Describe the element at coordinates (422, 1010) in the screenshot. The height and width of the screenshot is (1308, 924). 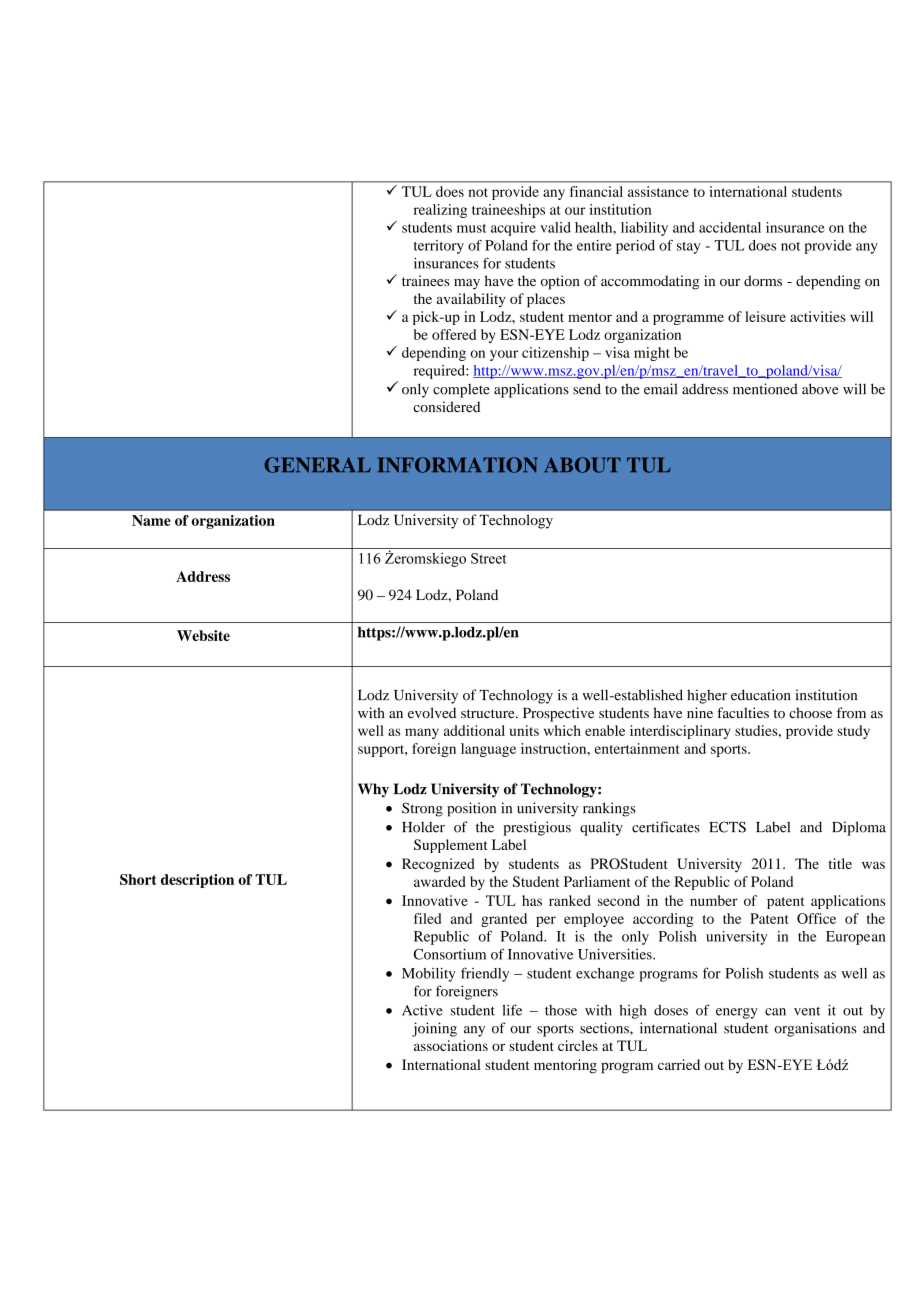
I see `Active` at that location.
